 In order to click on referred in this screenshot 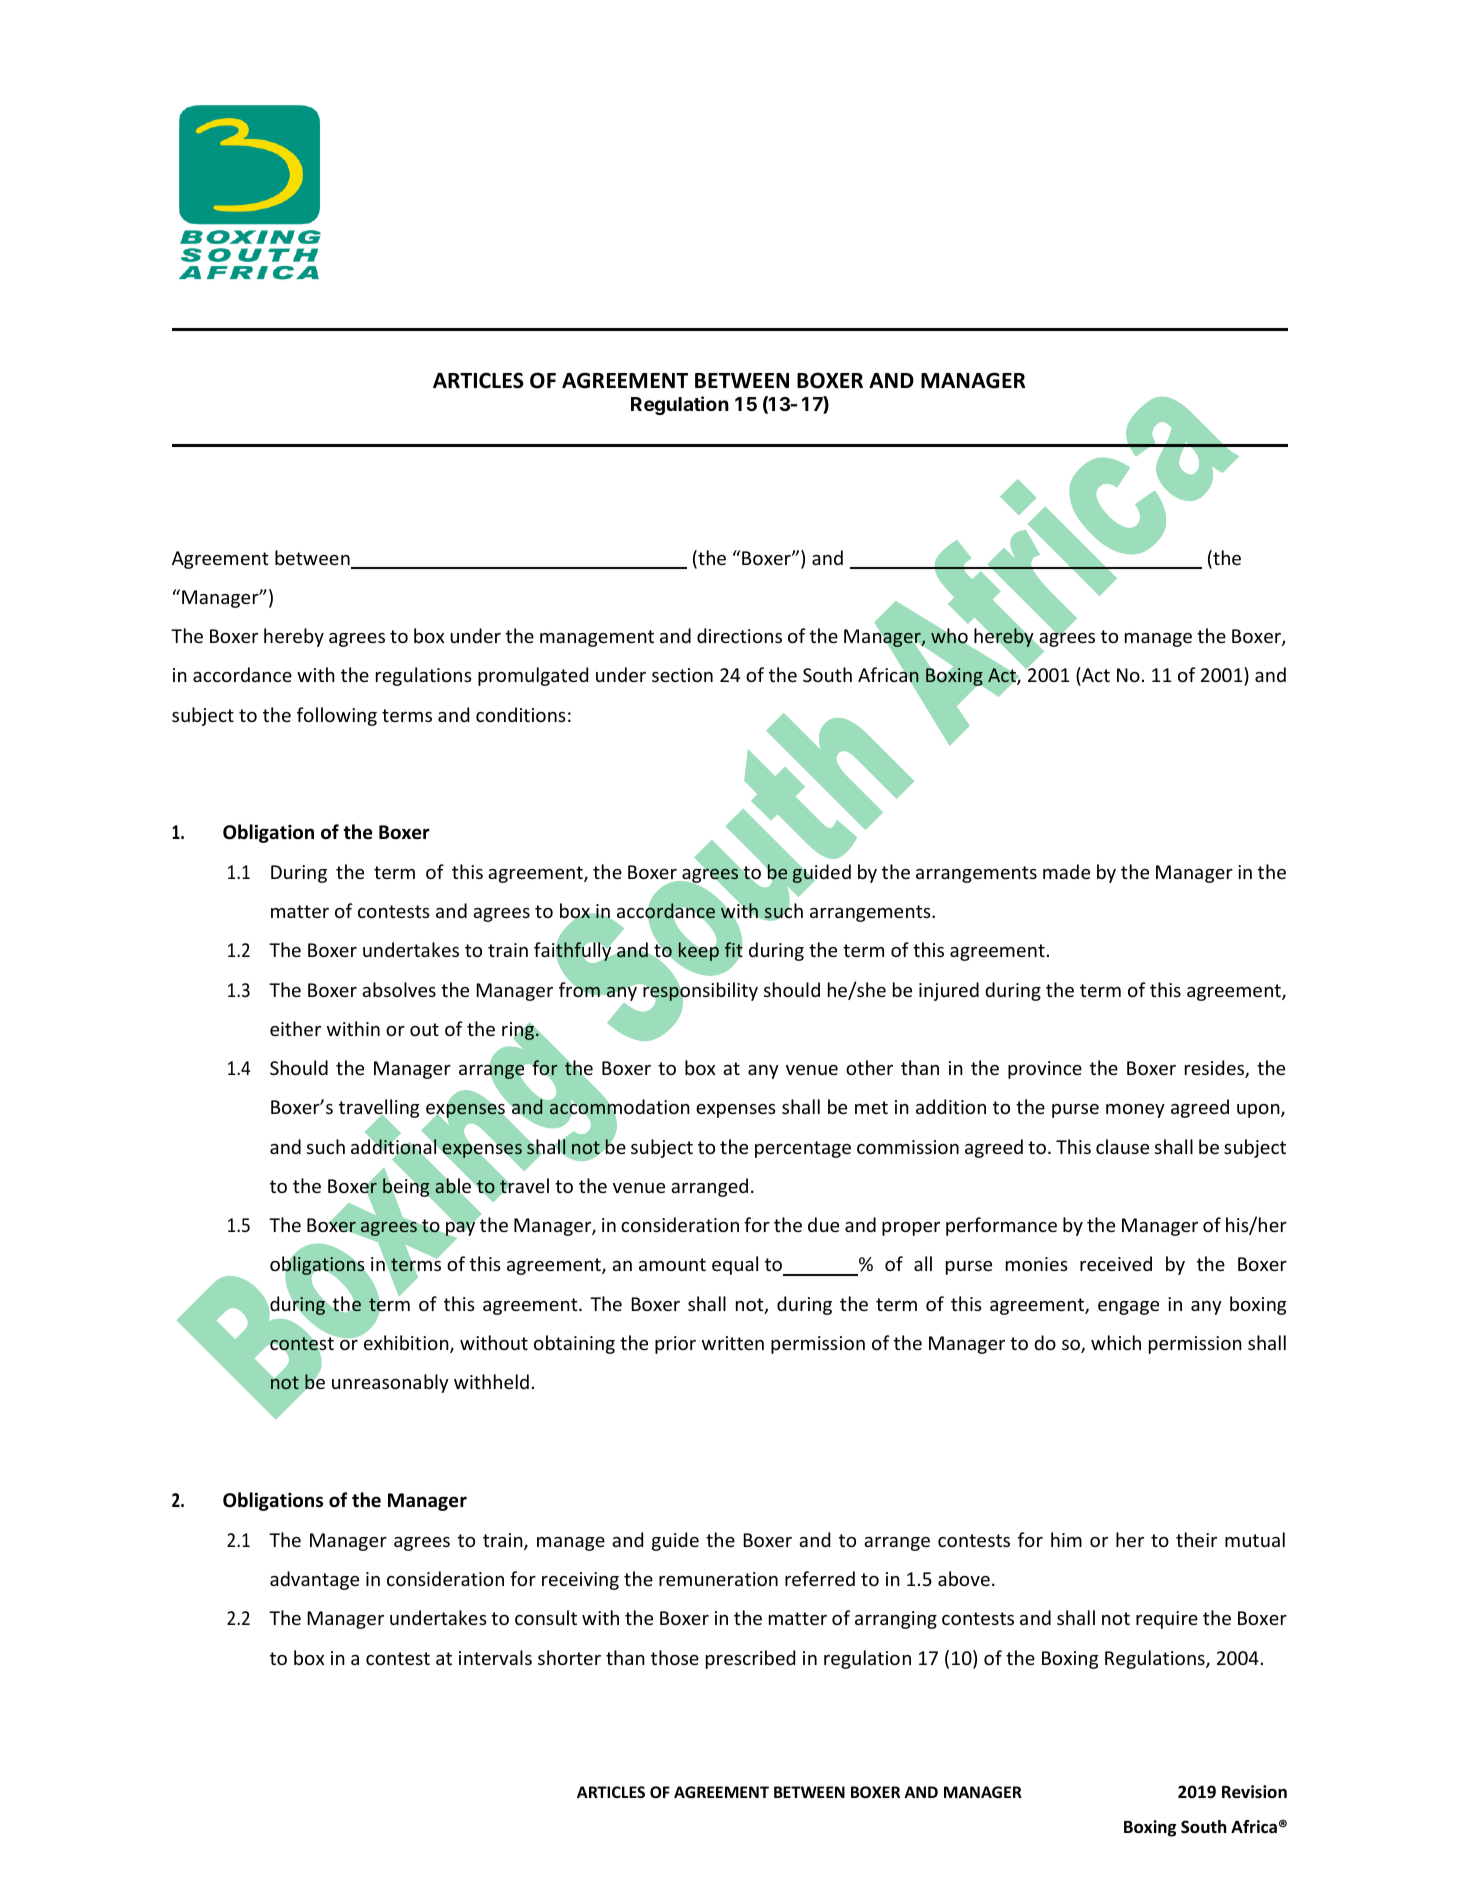, I will do `click(820, 1578)`.
